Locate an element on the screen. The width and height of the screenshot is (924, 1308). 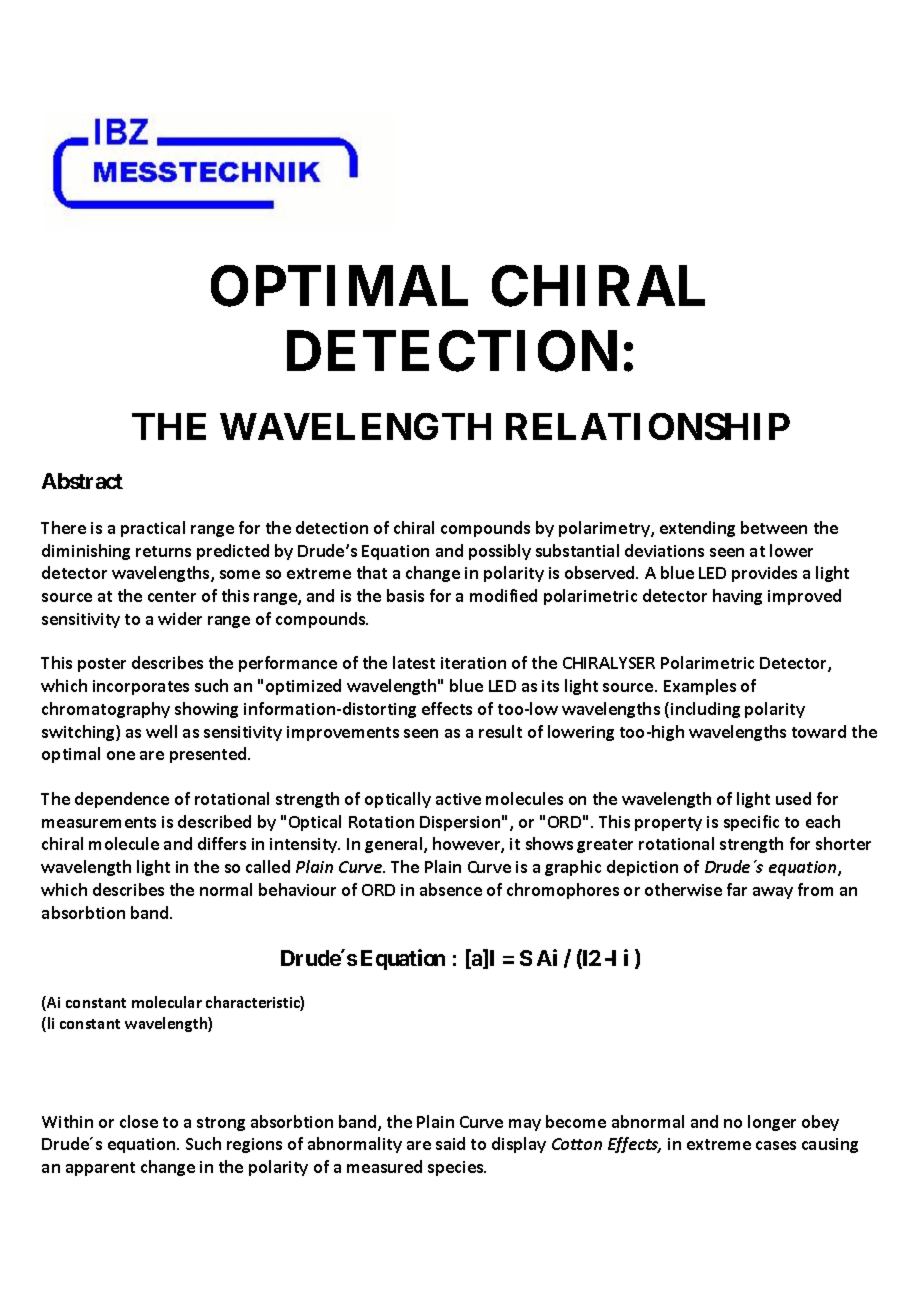
incorporates is located at coordinates (141, 687).
